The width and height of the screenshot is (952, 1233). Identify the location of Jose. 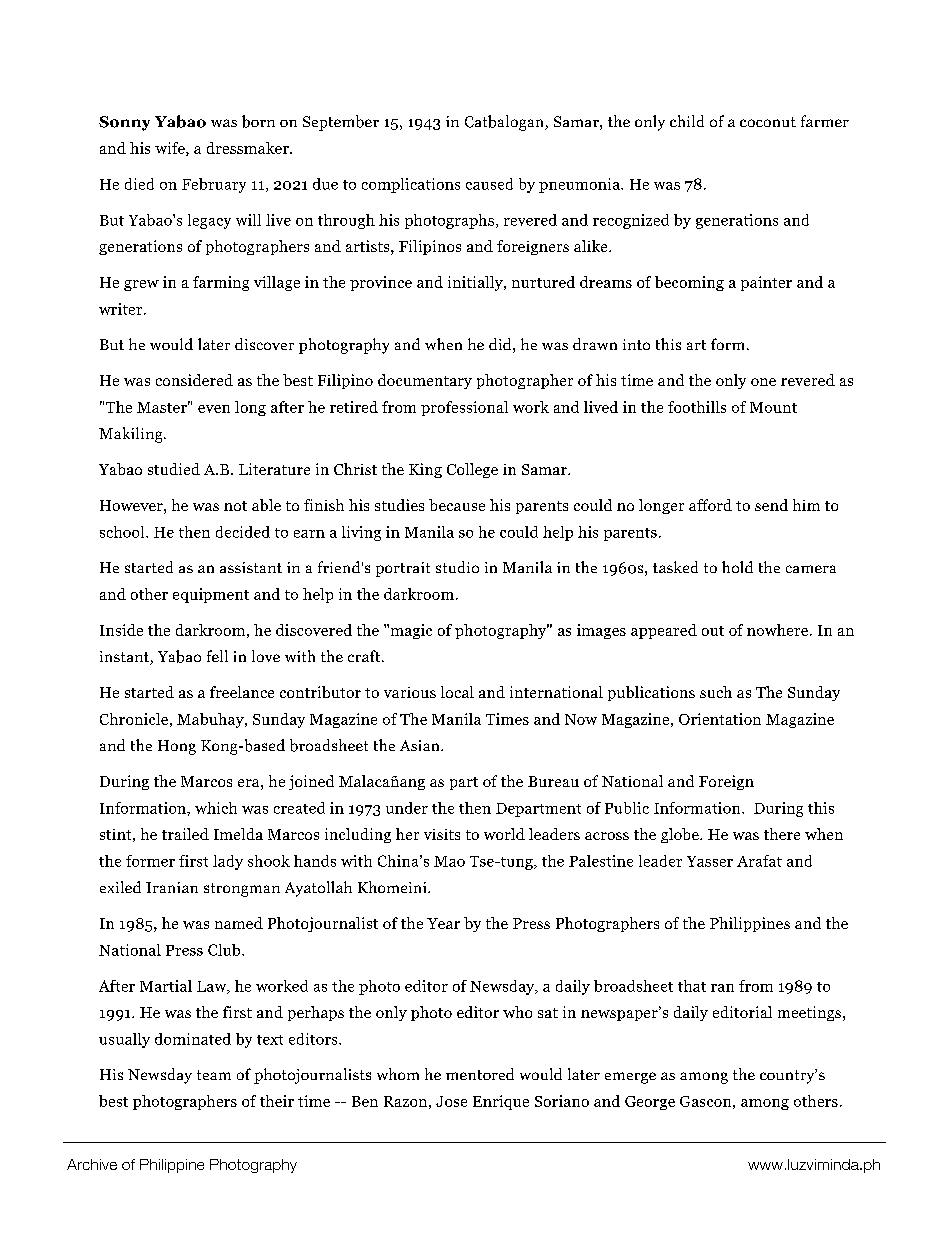
(451, 1101).
